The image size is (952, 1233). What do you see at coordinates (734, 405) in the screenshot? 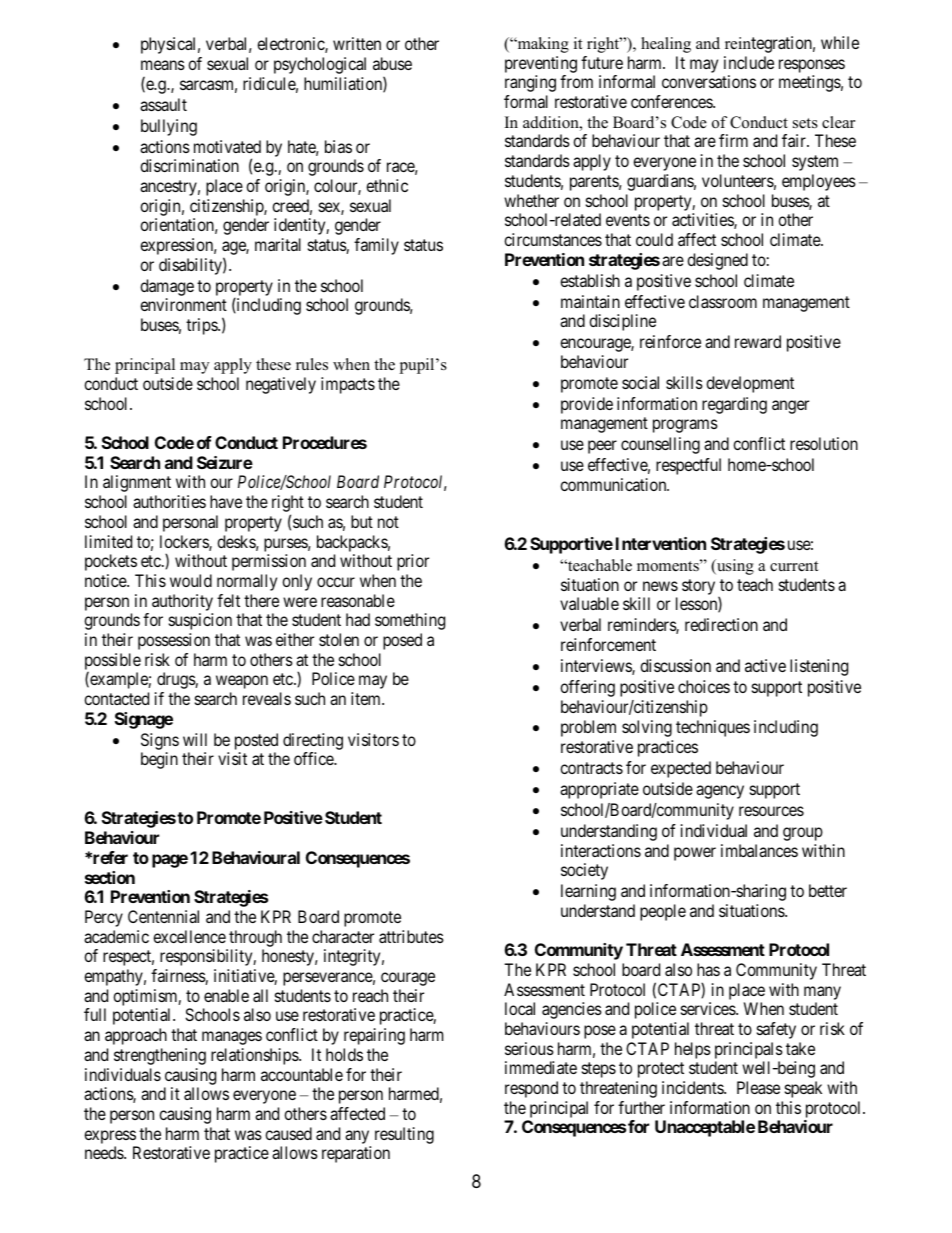
I see `regarding` at bounding box center [734, 405].
